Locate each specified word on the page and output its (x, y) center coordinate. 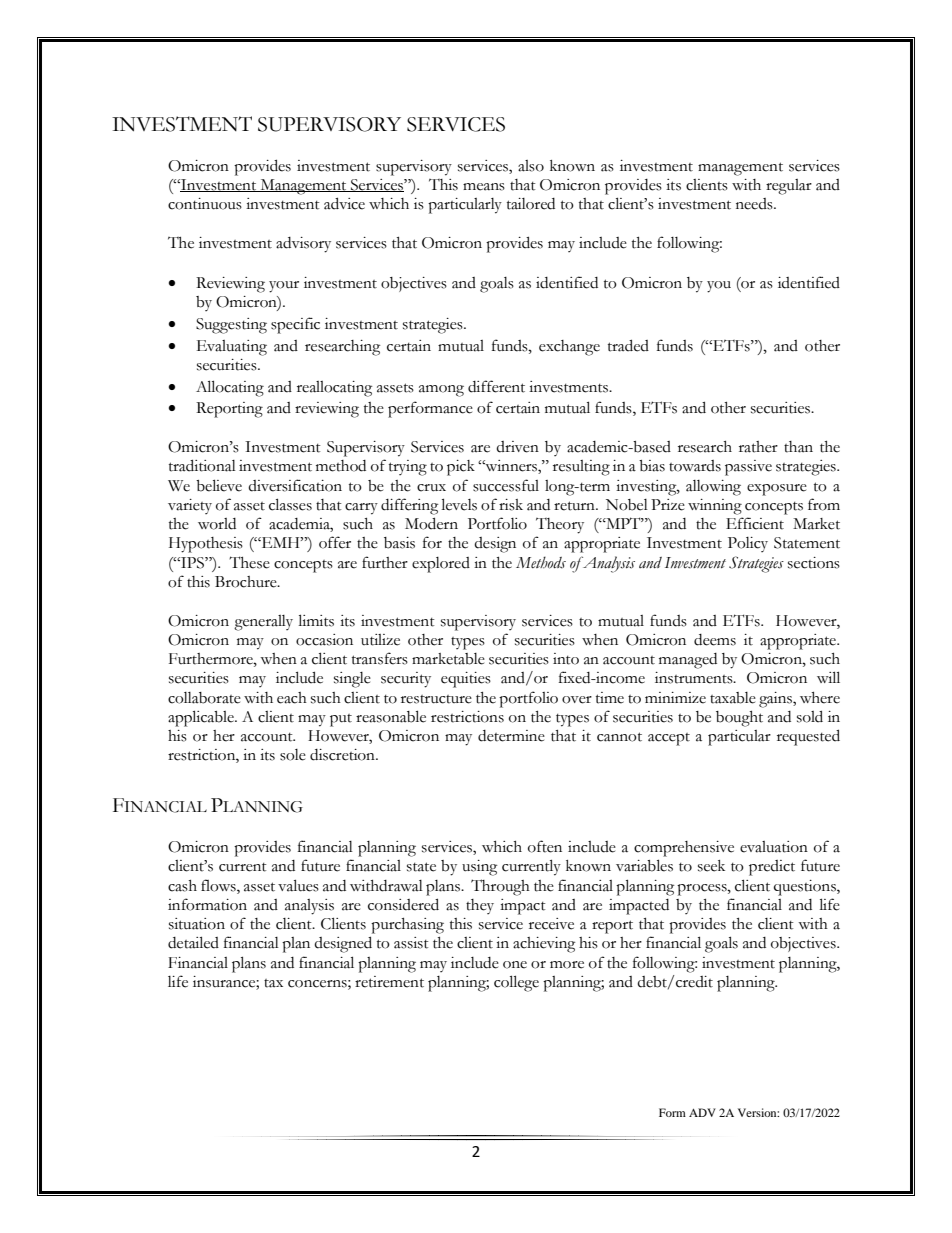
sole (293, 755)
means (484, 187)
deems (715, 640)
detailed (193, 942)
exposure (777, 490)
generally (263, 623)
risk (511, 505)
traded (628, 345)
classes (290, 504)
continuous (205, 204)
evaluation (774, 847)
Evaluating (232, 348)
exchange (569, 348)
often (545, 846)
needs (755, 204)
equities (466, 680)
